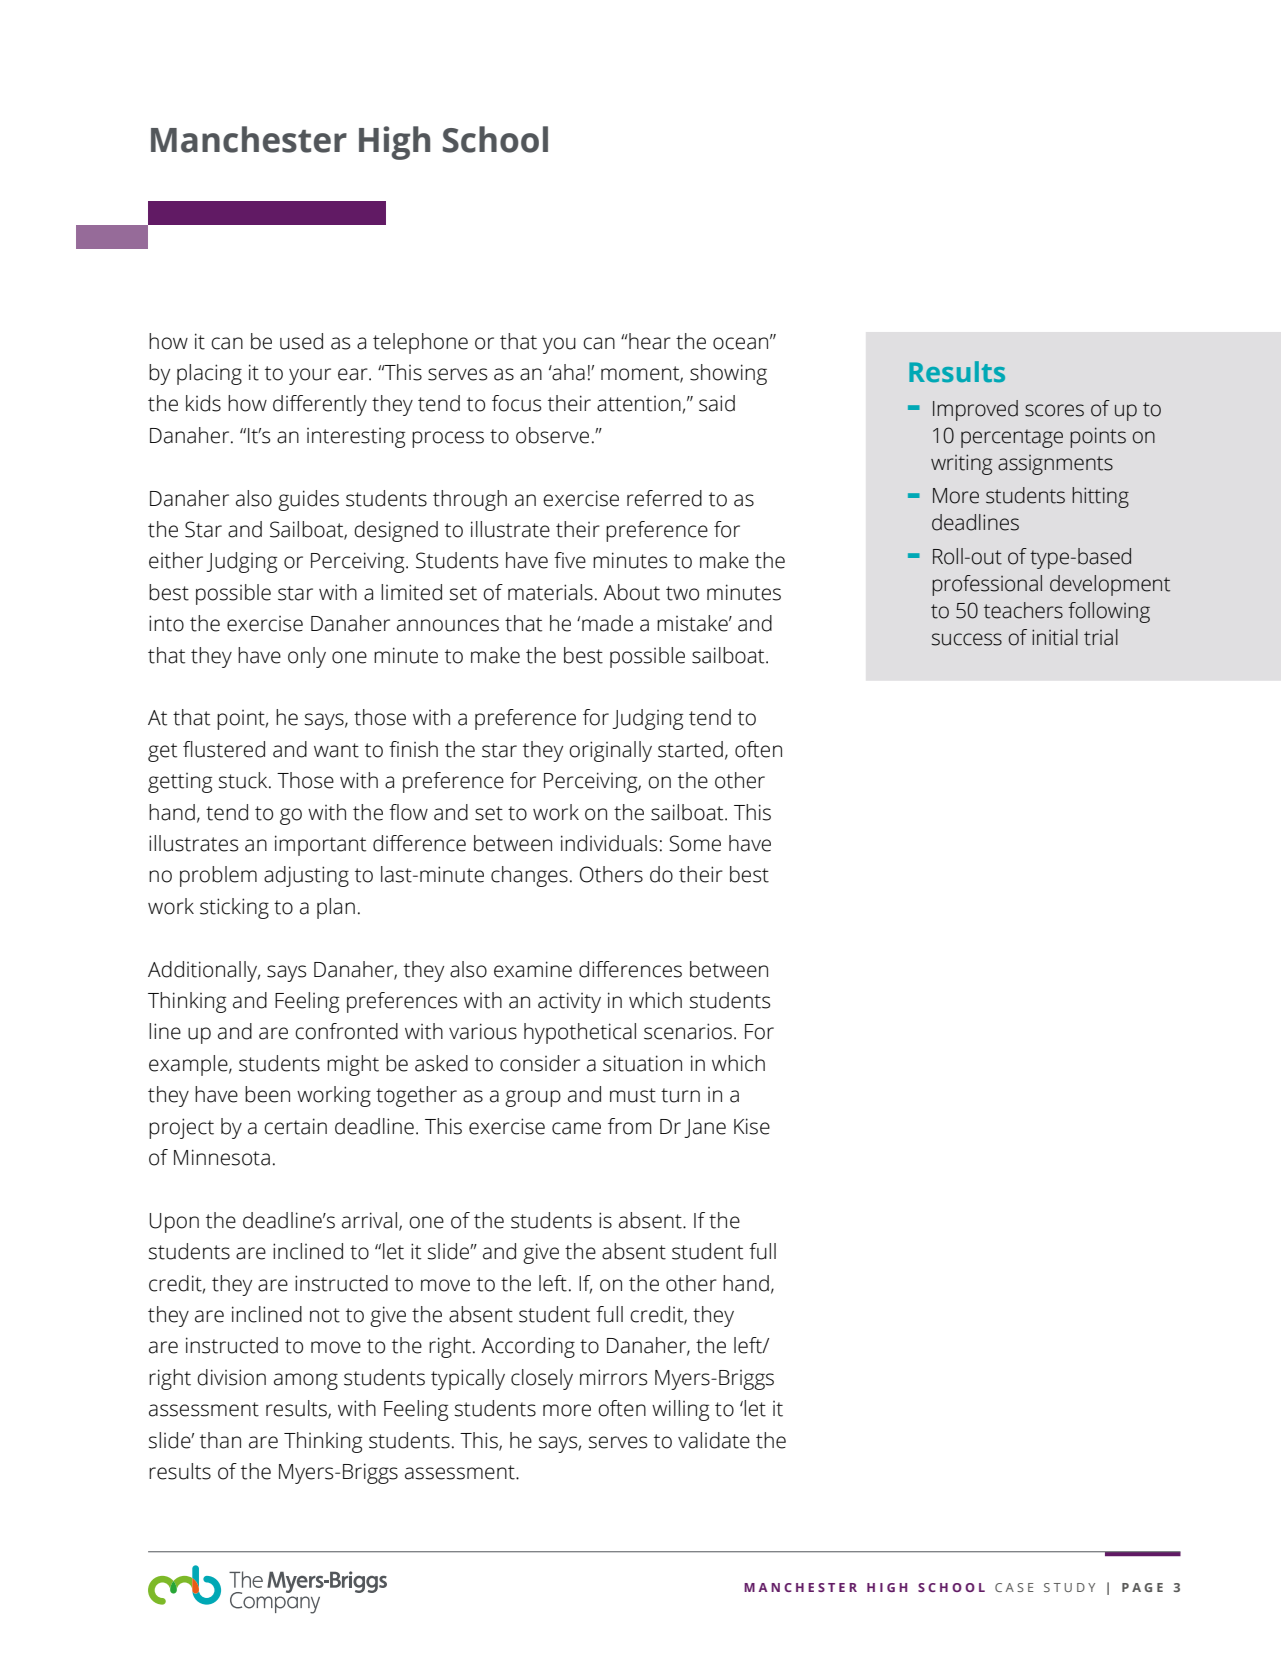 This screenshot has width=1281, height=1658. I want to click on sticking, so click(234, 908).
